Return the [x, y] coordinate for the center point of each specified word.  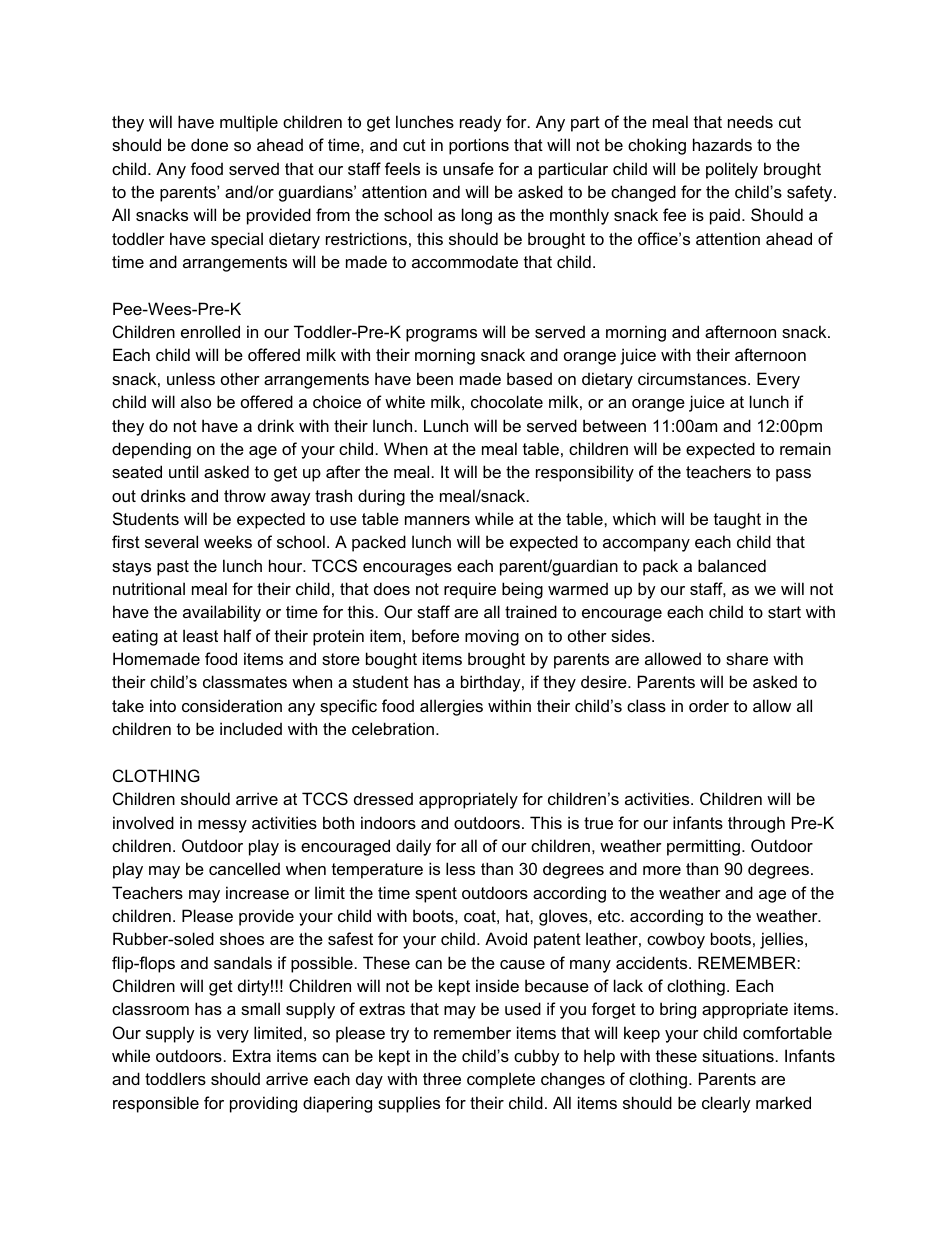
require [470, 590]
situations [738, 1055]
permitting [705, 847]
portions [479, 146]
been [435, 378]
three [442, 1078]
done [209, 144]
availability [222, 613]
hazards [722, 144]
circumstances [693, 378]
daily [413, 847]
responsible [156, 1104]
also [196, 401]
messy [222, 826]
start [784, 612]
